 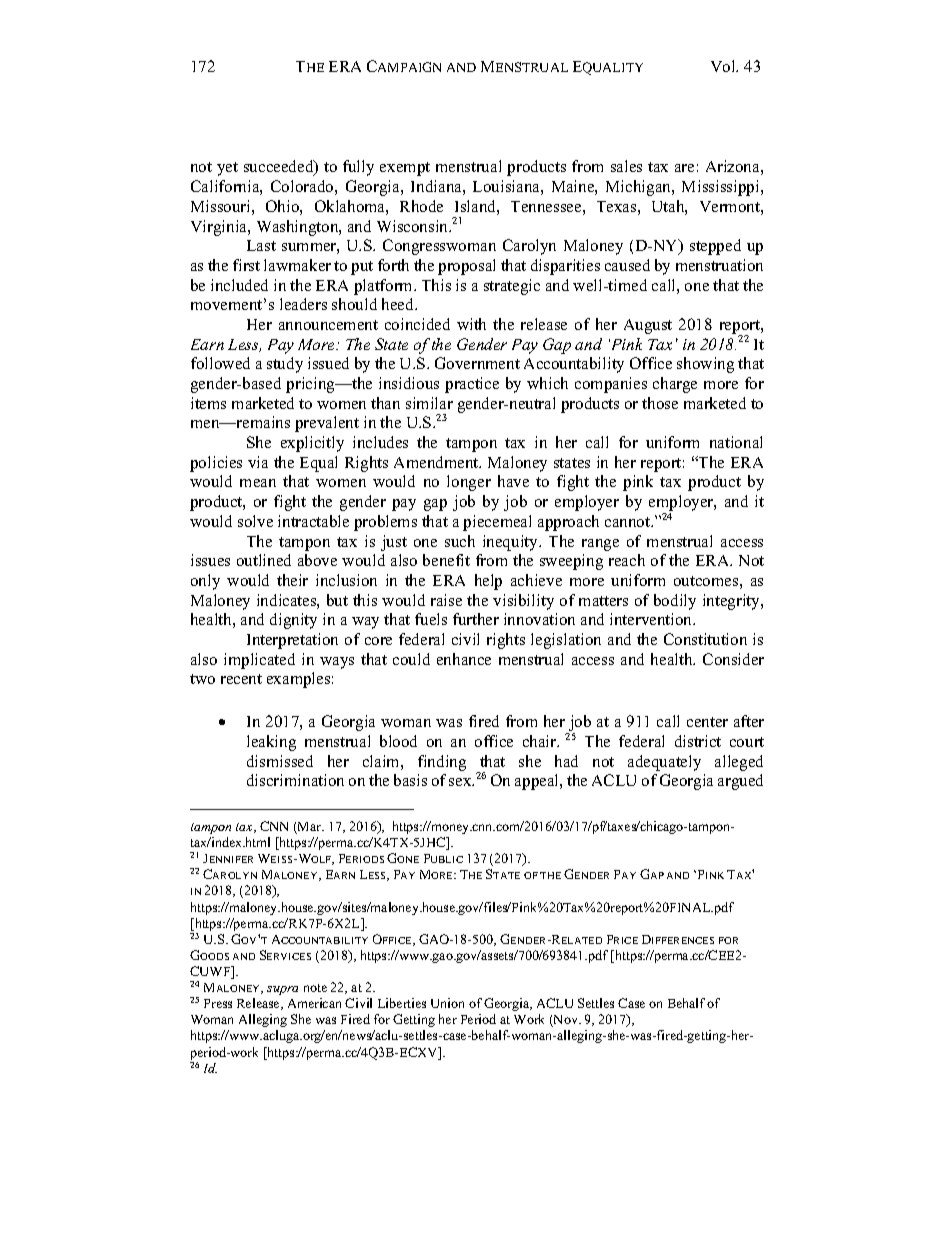 I want to click on proposal, so click(x=466, y=267).
